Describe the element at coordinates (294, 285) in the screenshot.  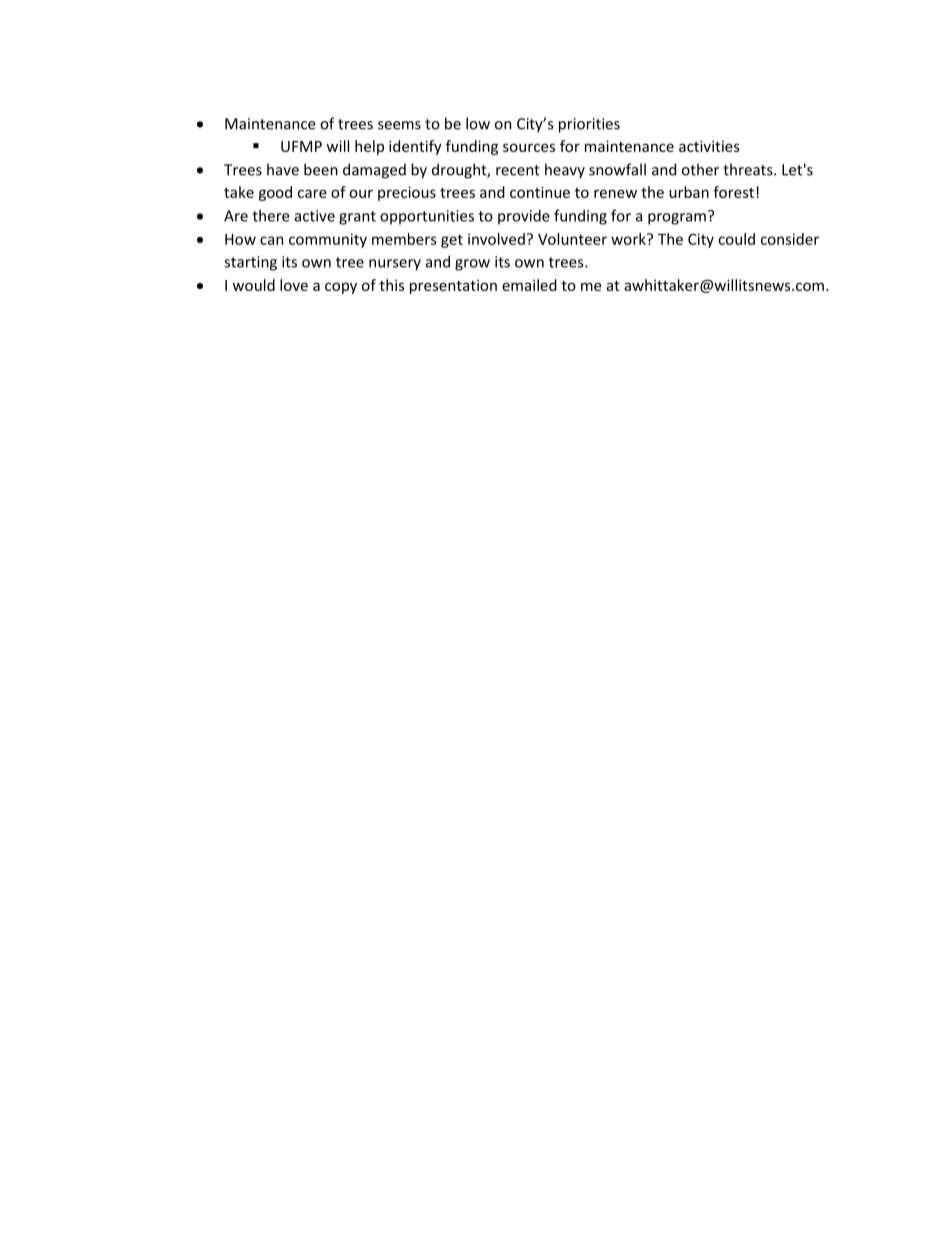
I see `love` at that location.
